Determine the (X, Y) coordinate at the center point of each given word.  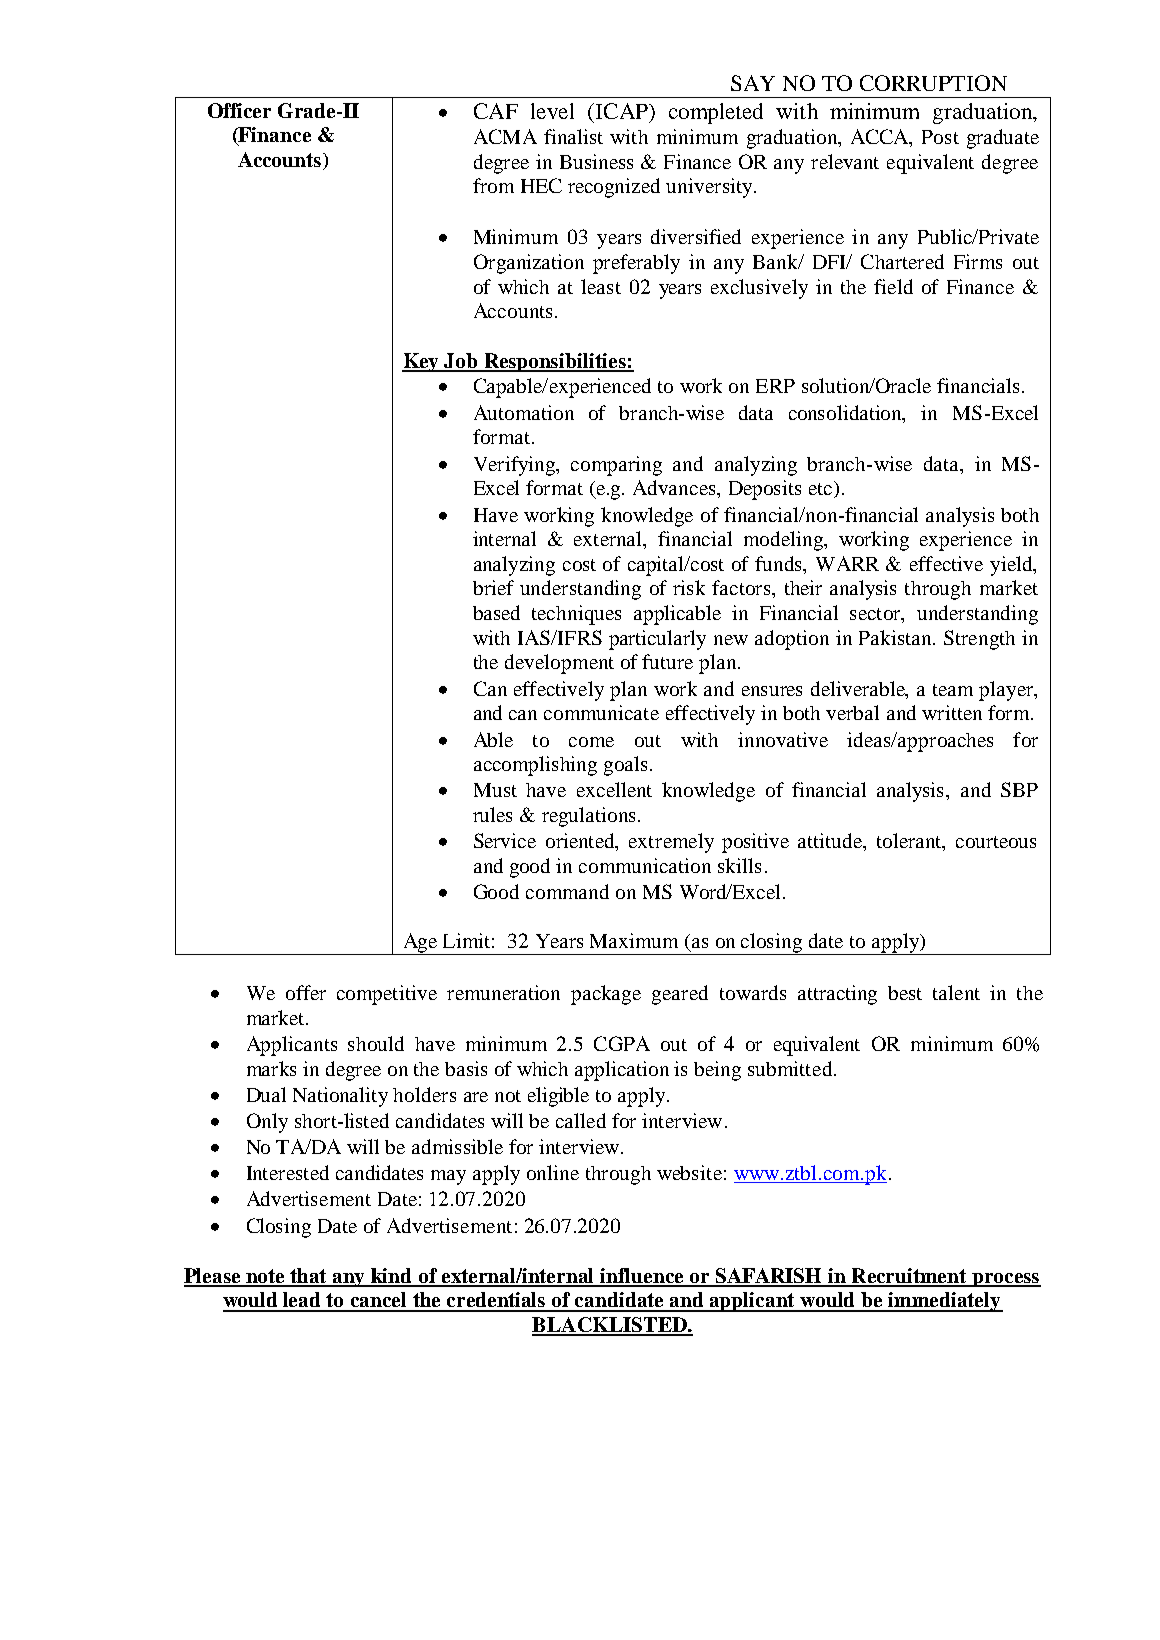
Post (940, 137)
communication (645, 865)
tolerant (910, 842)
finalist (573, 136)
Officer (239, 110)
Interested (288, 1172)
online (553, 1172)
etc (822, 489)
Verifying (516, 466)
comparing (616, 466)
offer (306, 992)
